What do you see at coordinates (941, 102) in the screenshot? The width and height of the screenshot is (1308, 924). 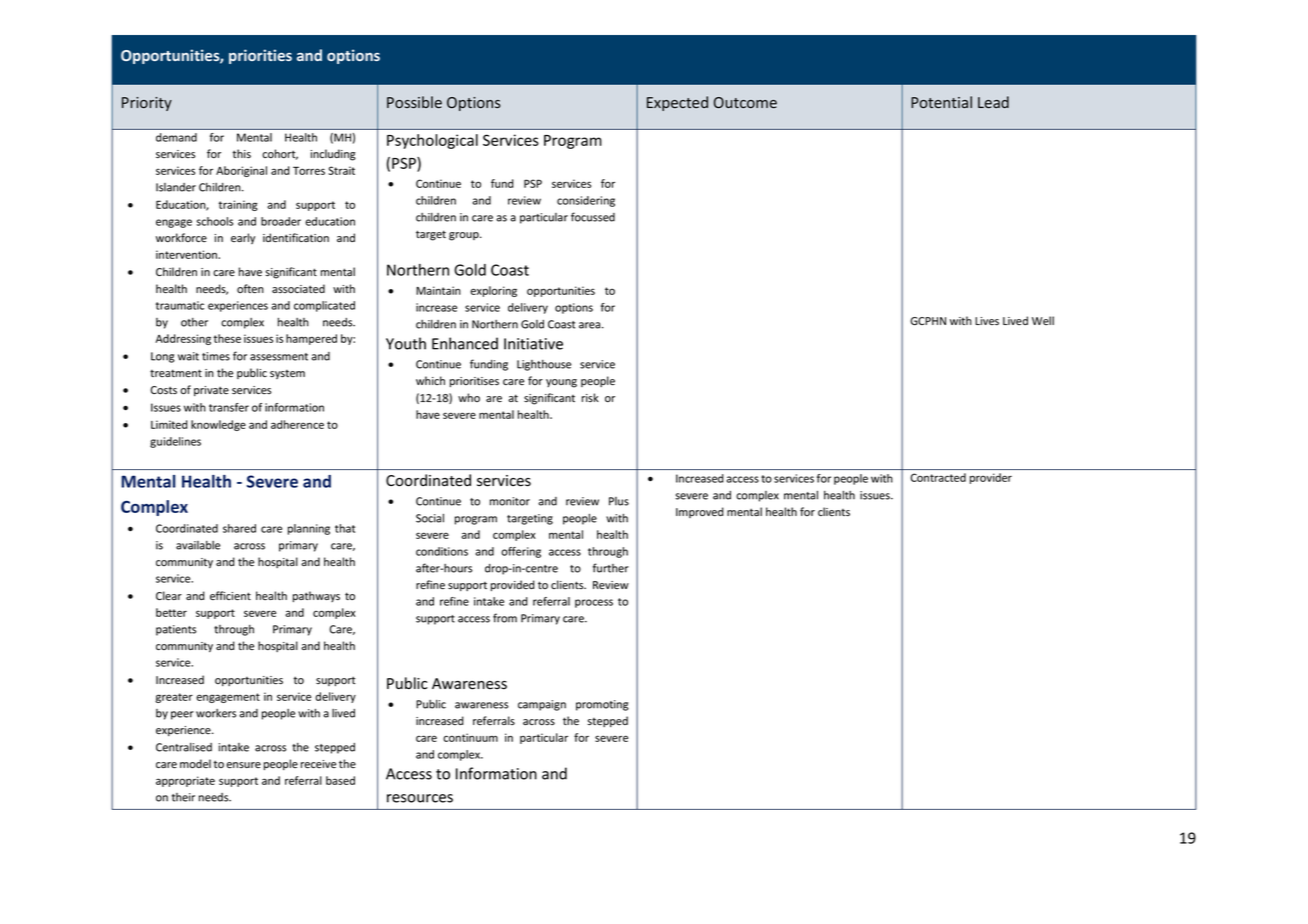 I see `Potential` at bounding box center [941, 102].
